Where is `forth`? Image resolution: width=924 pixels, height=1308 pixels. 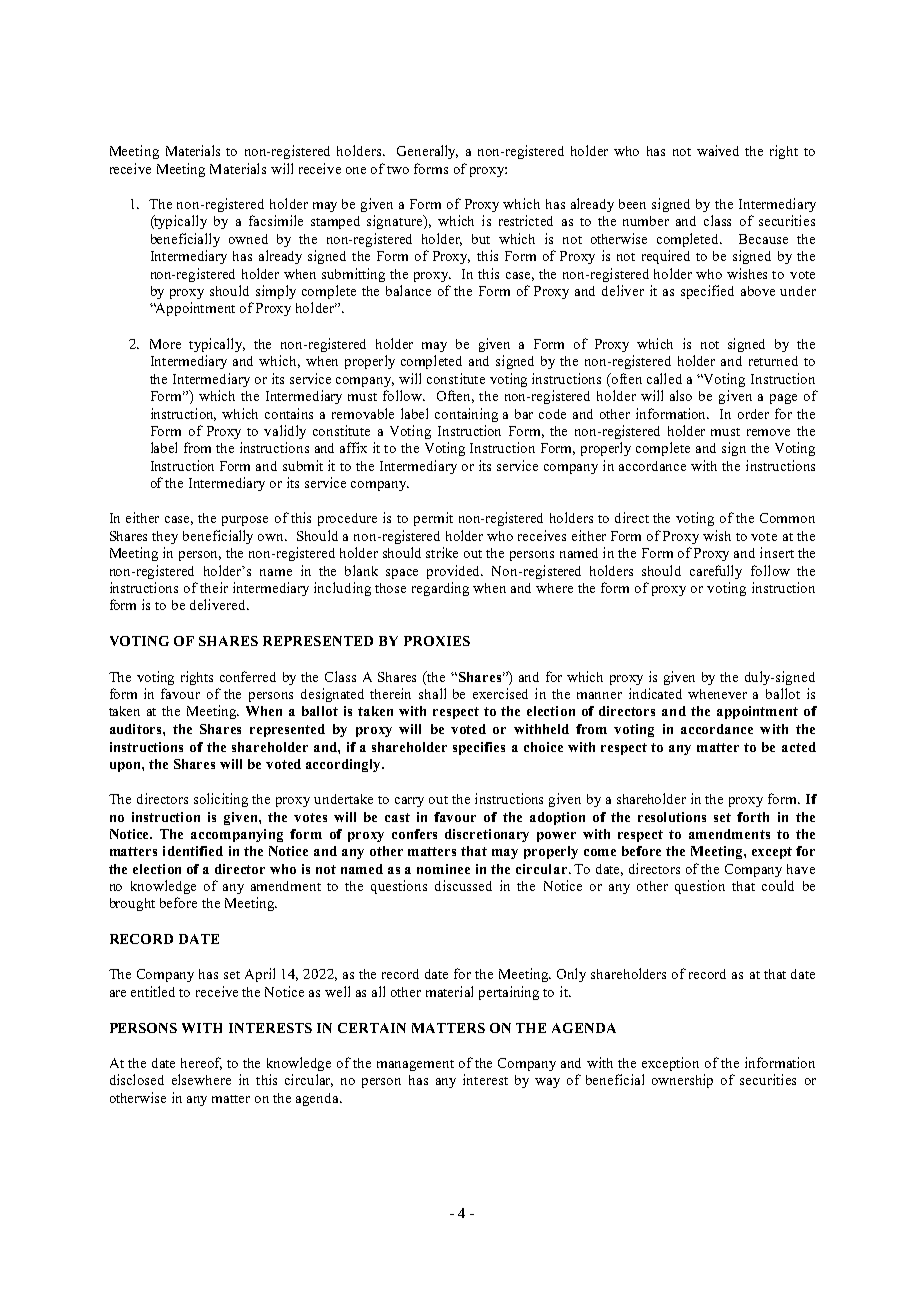 forth is located at coordinates (753, 817).
